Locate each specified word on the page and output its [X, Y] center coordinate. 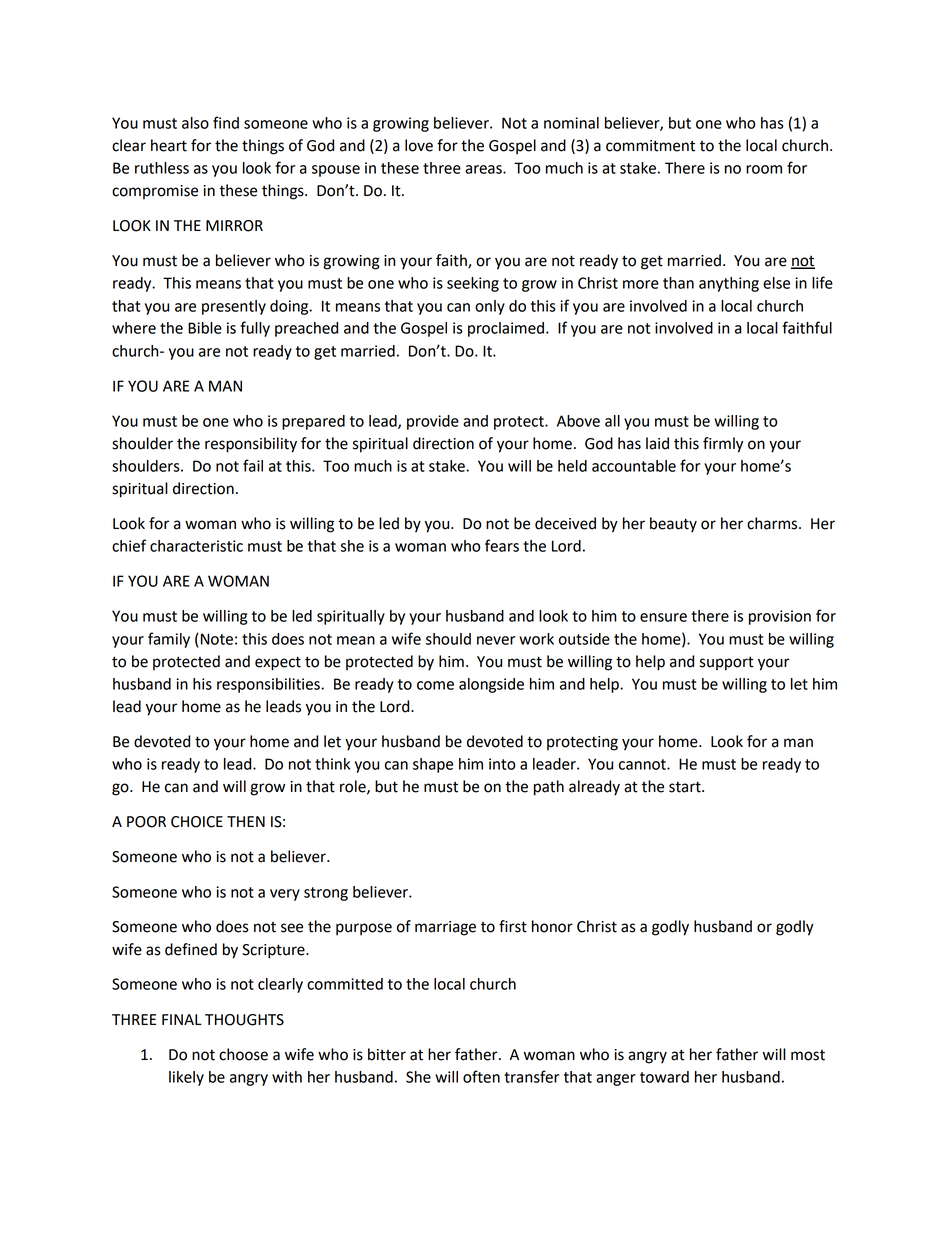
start [686, 787]
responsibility [251, 445]
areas [484, 169]
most [808, 1055]
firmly [723, 445]
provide [433, 422]
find [226, 122]
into [502, 764]
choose [243, 1054]
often [481, 1076]
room [764, 169]
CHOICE [197, 822]
